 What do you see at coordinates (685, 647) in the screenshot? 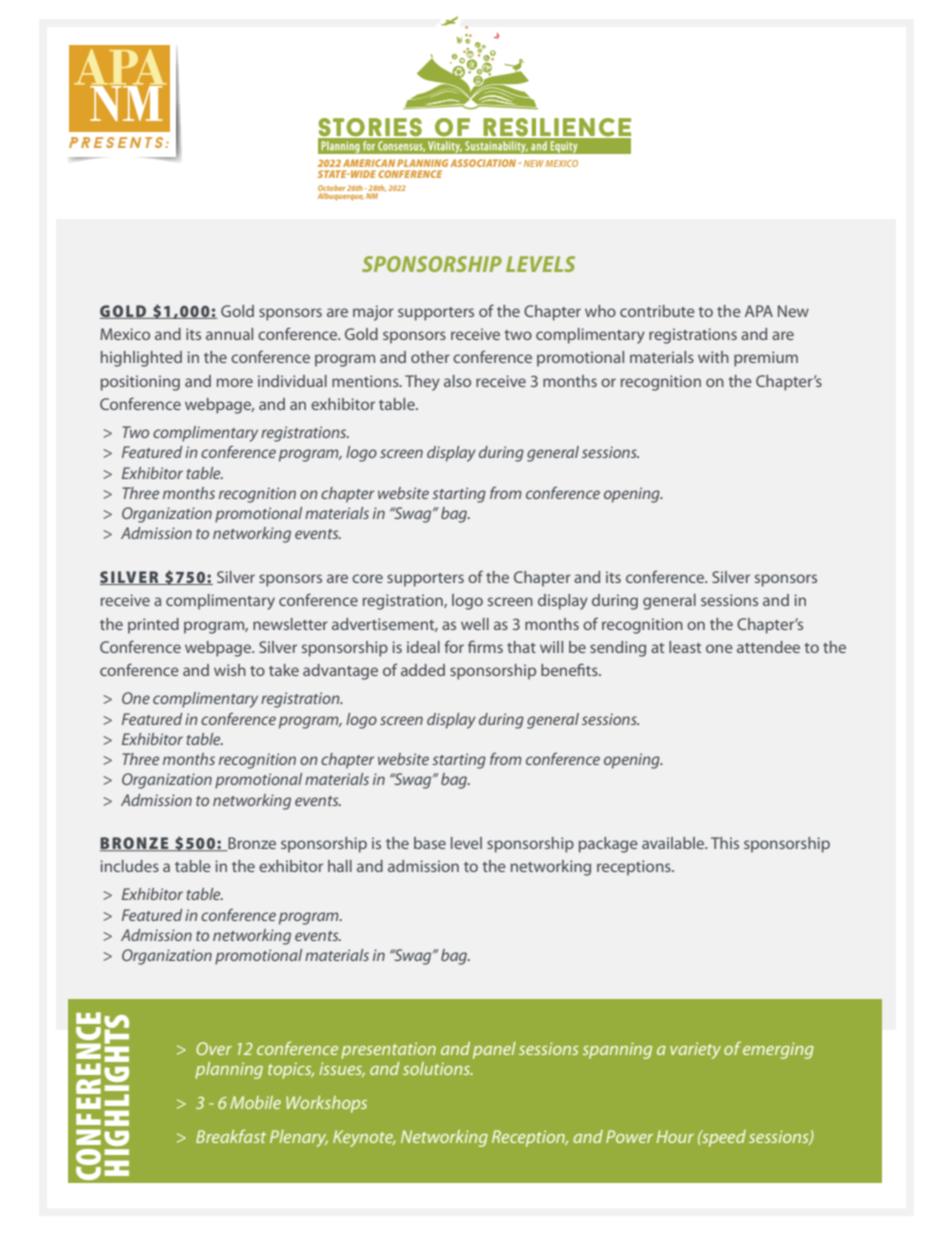
I see `least` at bounding box center [685, 647].
